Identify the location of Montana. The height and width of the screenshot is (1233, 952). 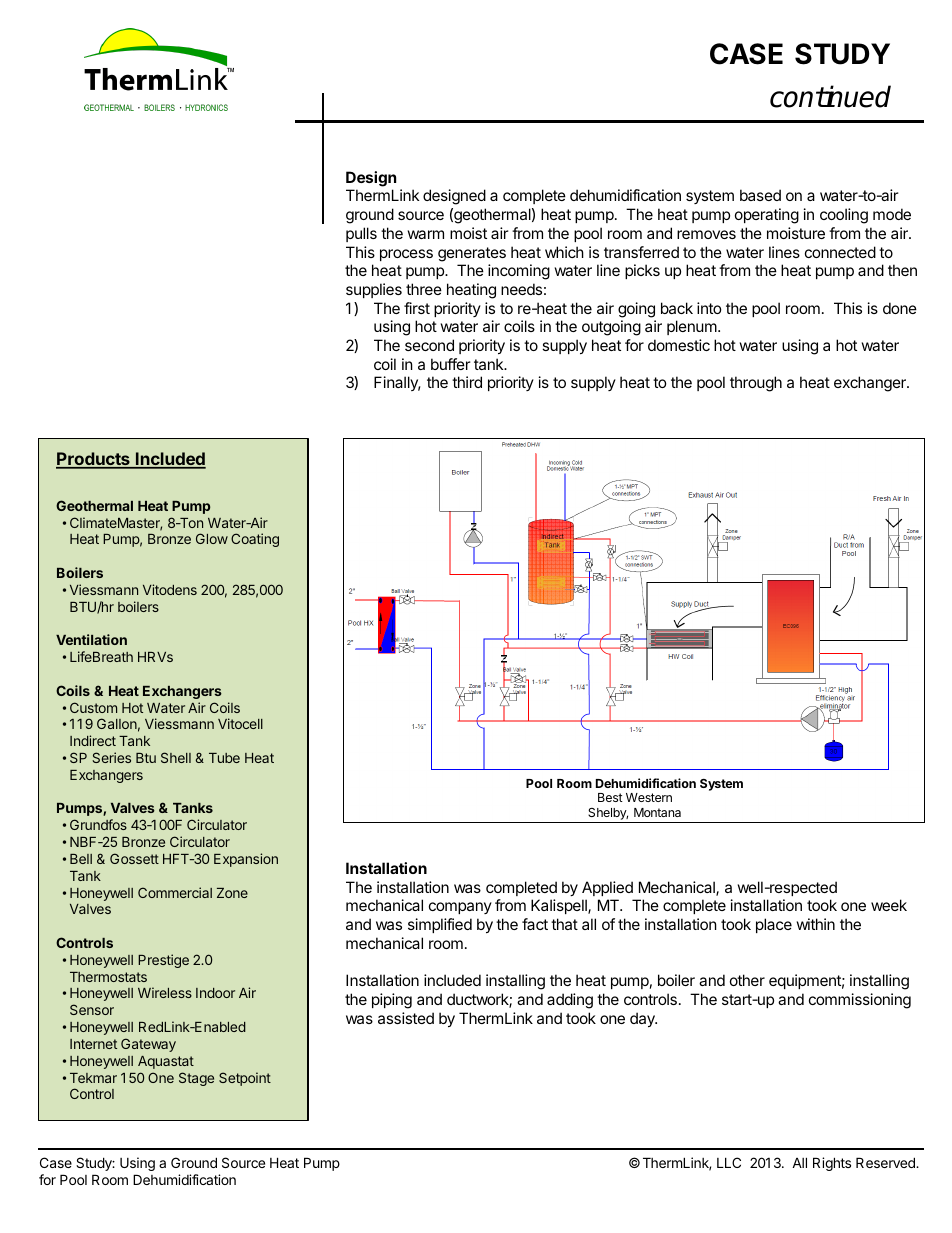
(657, 812).
